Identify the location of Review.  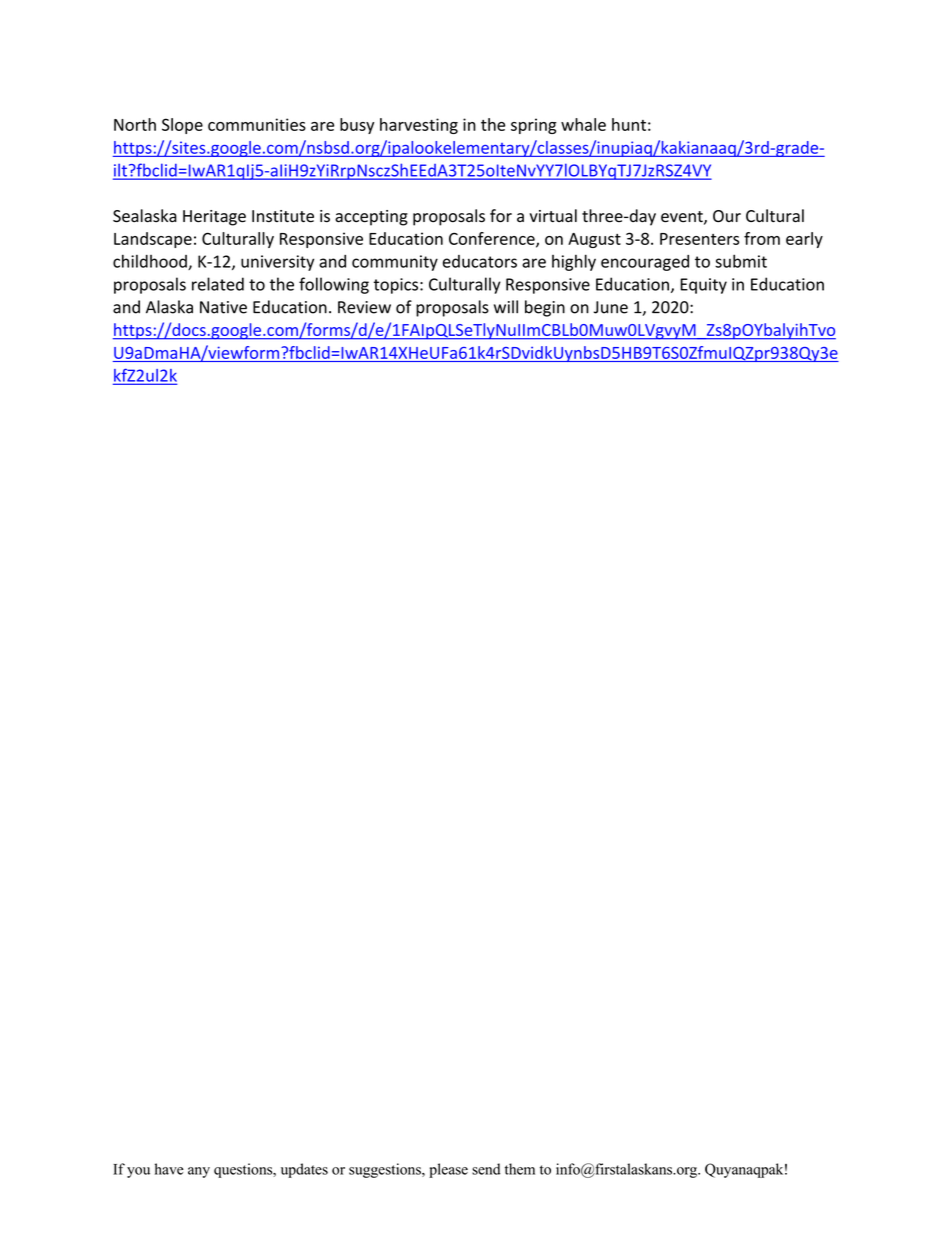
(364, 307).
